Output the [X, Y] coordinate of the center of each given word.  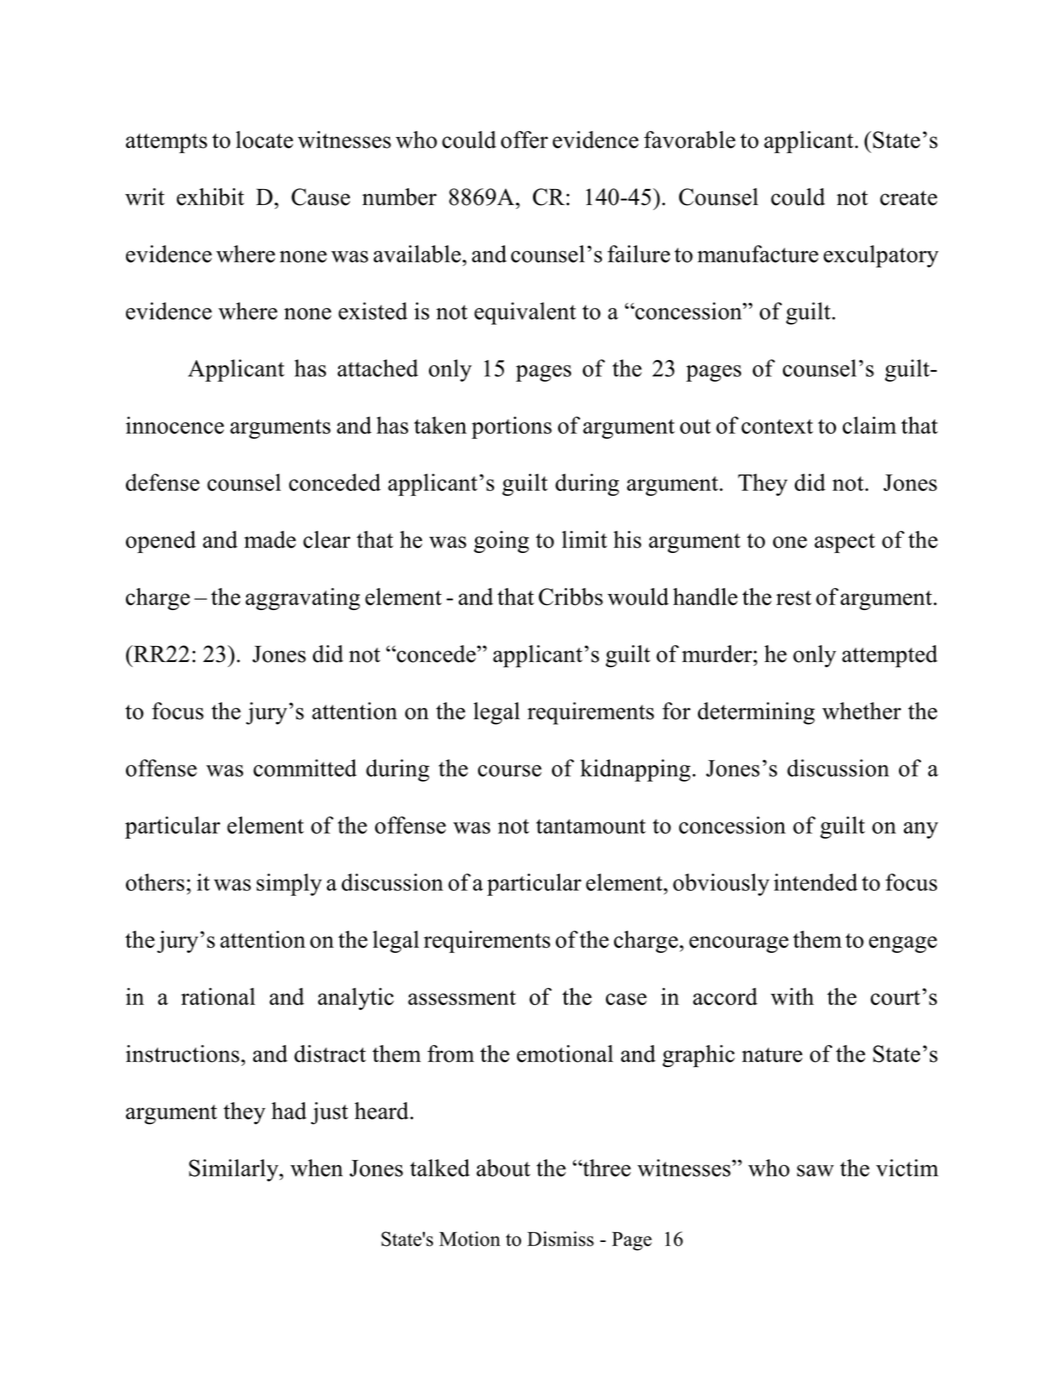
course [510, 771]
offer [524, 140]
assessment [462, 997]
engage [903, 944]
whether [861, 711]
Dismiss [560, 1239]
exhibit [210, 197]
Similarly [235, 1170]
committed [305, 768]
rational [218, 996]
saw [815, 1171]
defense [163, 482]
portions [512, 427]
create [908, 198]
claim [869, 425]
